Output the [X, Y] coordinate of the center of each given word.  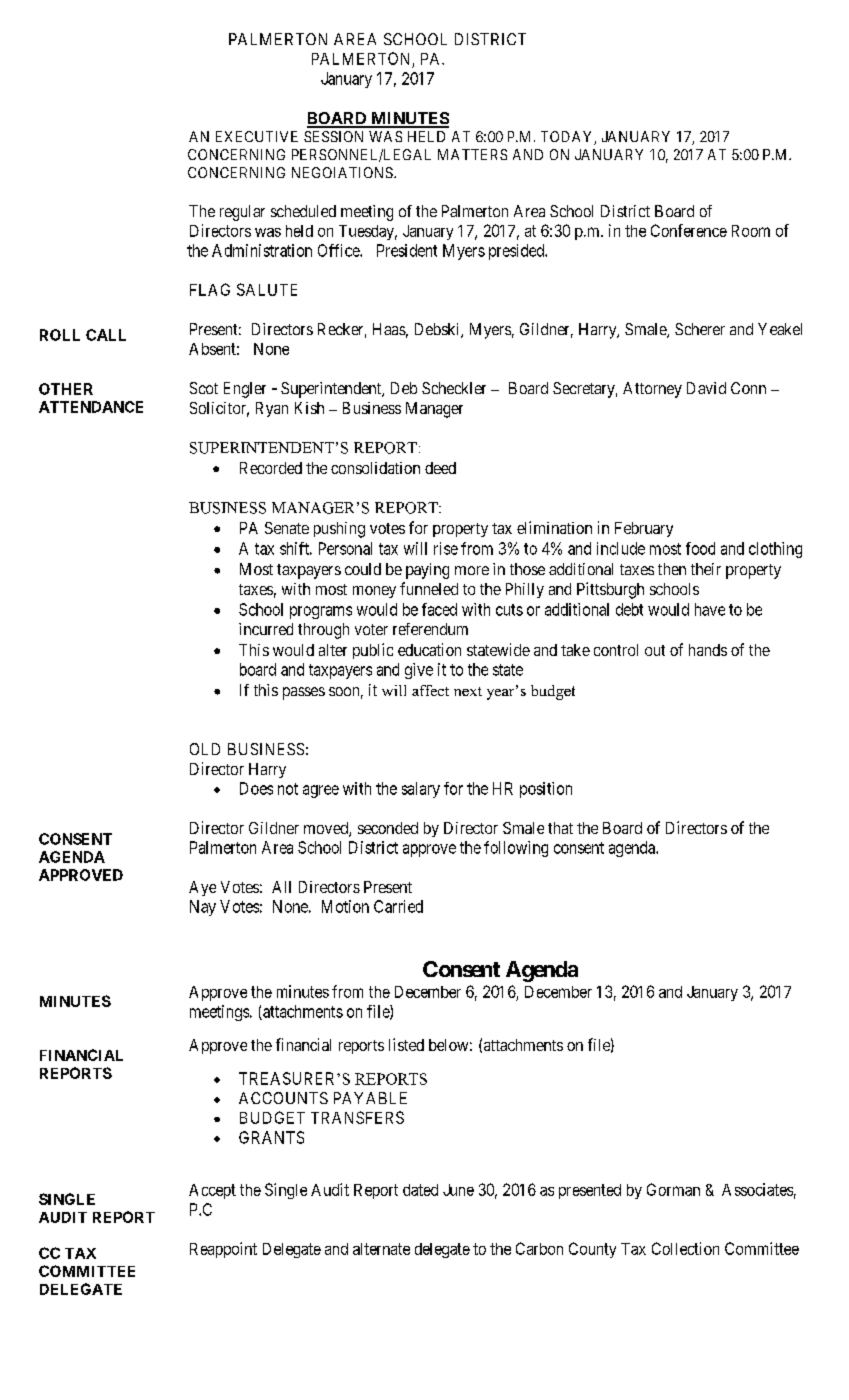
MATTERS [472, 154]
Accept [212, 1191]
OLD [205, 749]
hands [708, 650]
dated [420, 1190]
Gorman [673, 1189]
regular [242, 213]
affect [430, 690]
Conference [689, 230]
